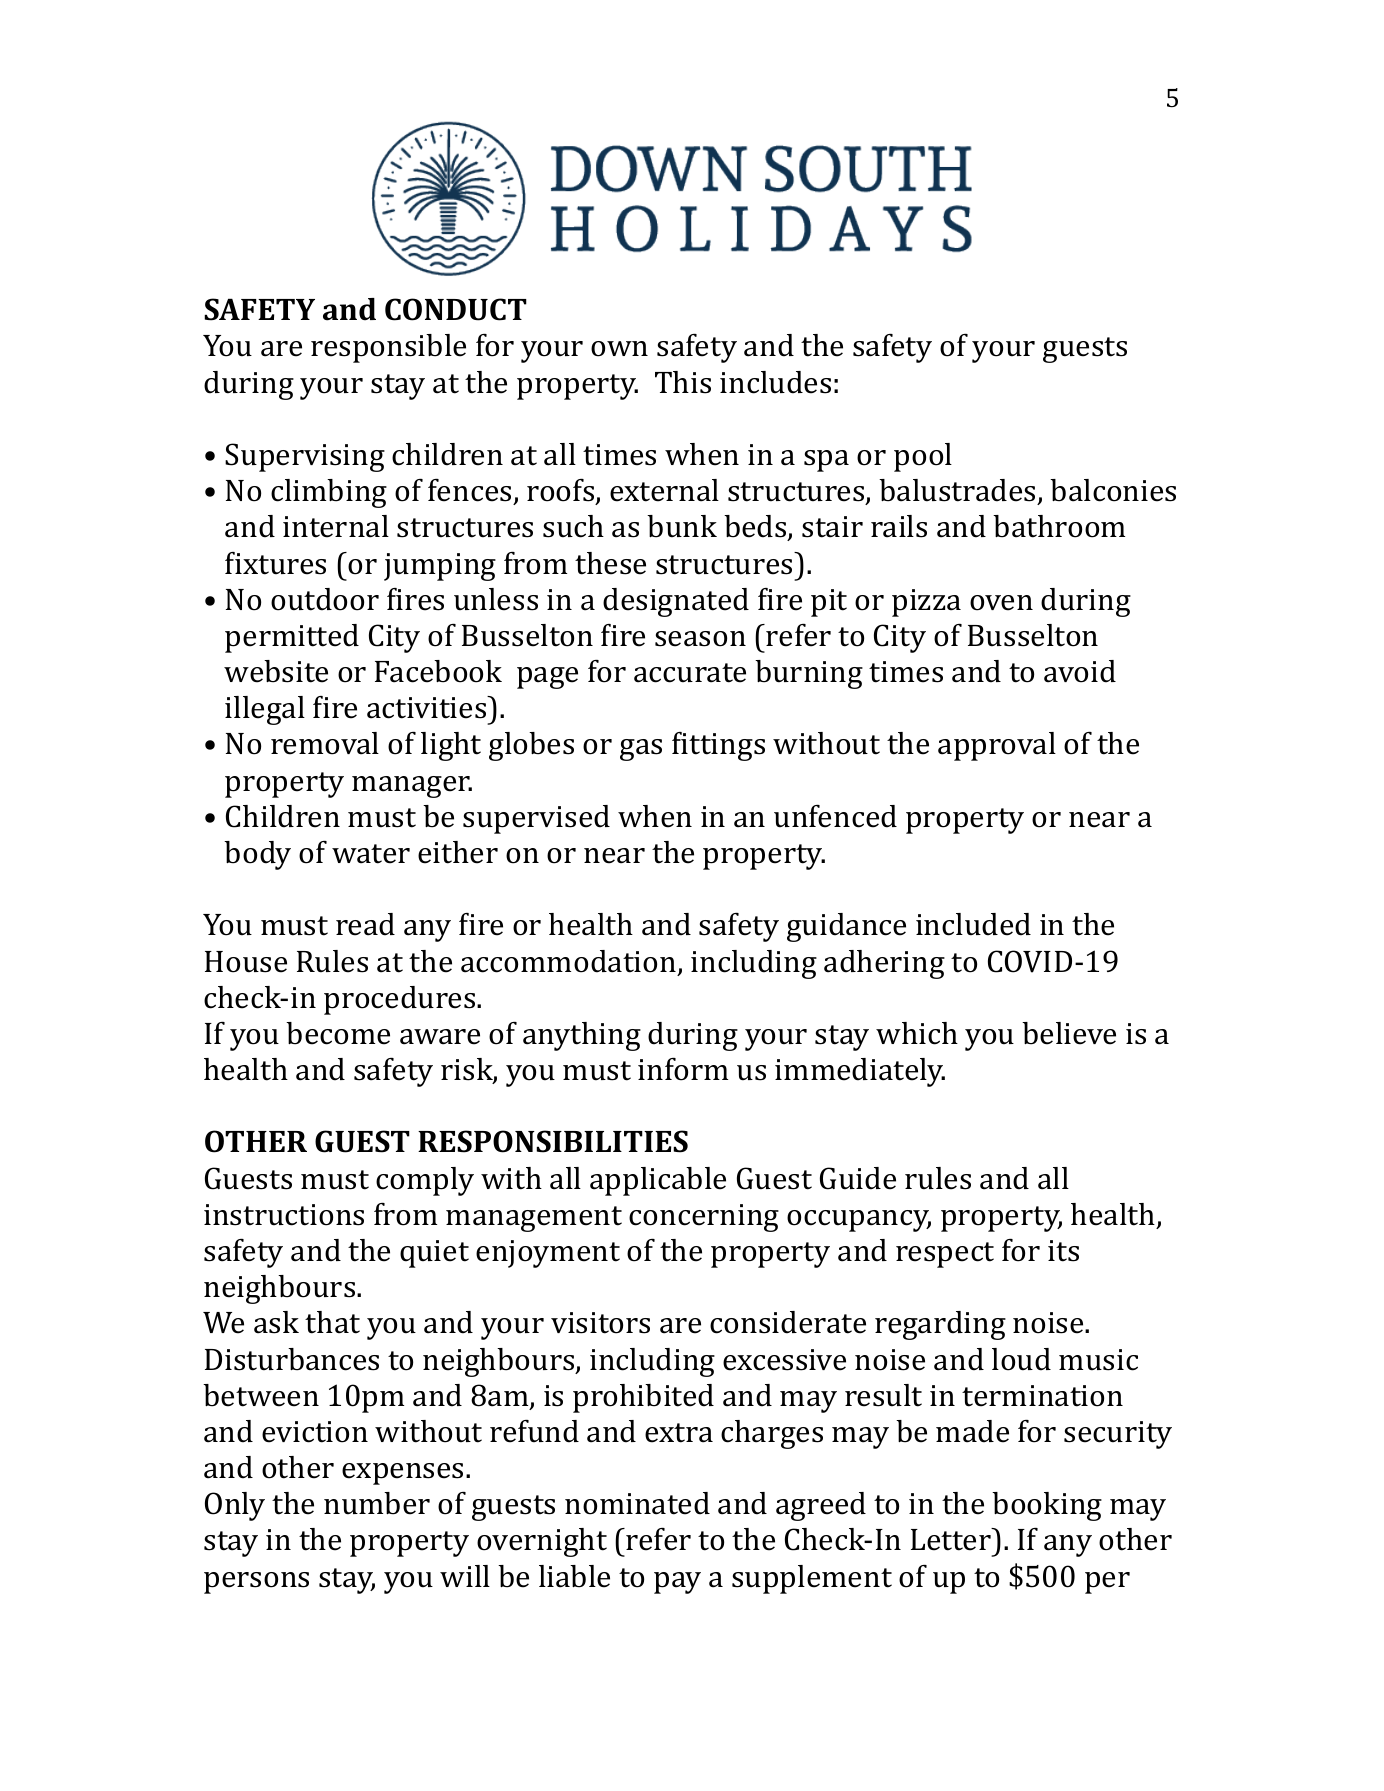 The width and height of the screenshot is (1384, 1791). What do you see at coordinates (677, 1583) in the screenshot?
I see `pay` at bounding box center [677, 1583].
